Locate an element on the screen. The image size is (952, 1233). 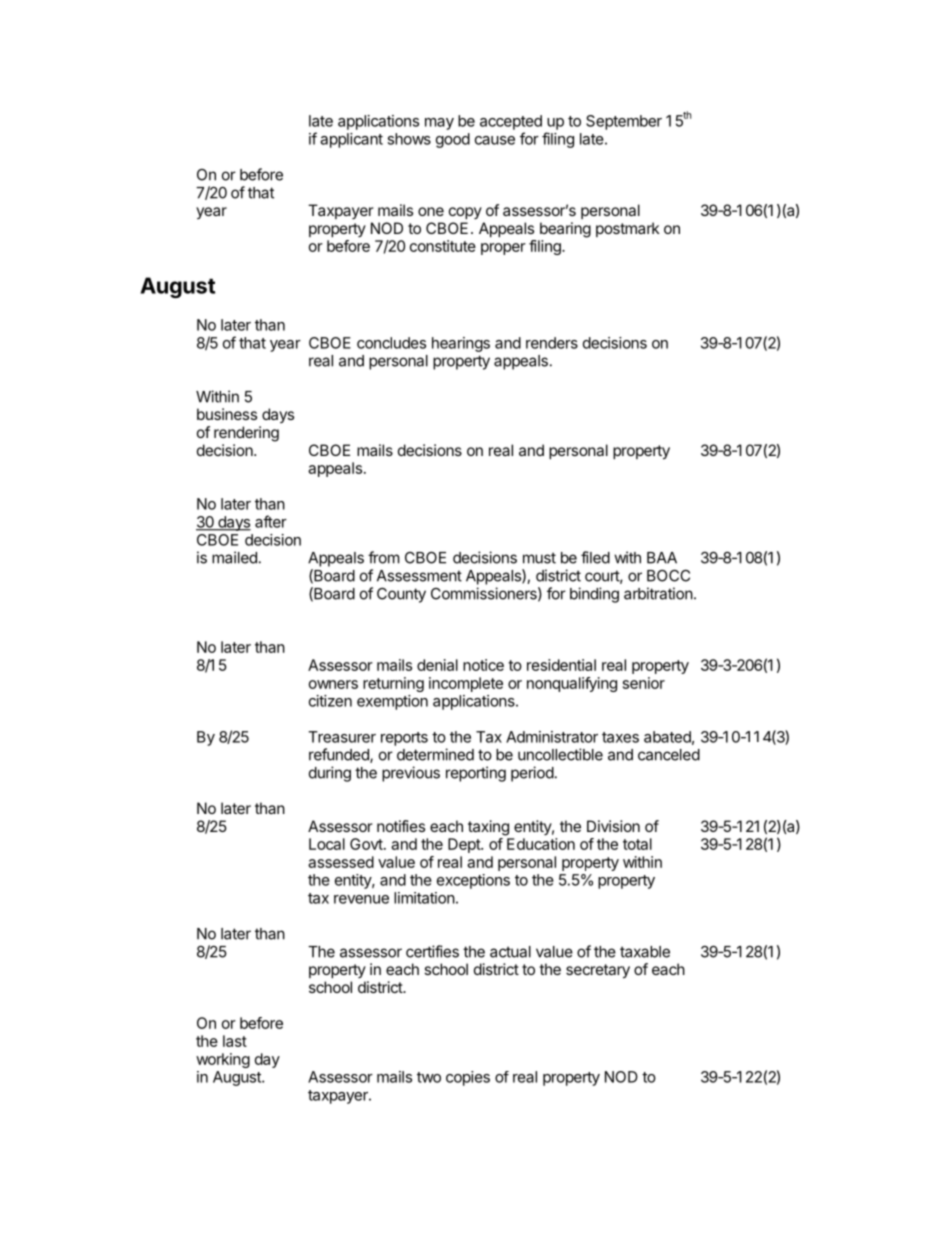
September is located at coordinates (624, 122).
